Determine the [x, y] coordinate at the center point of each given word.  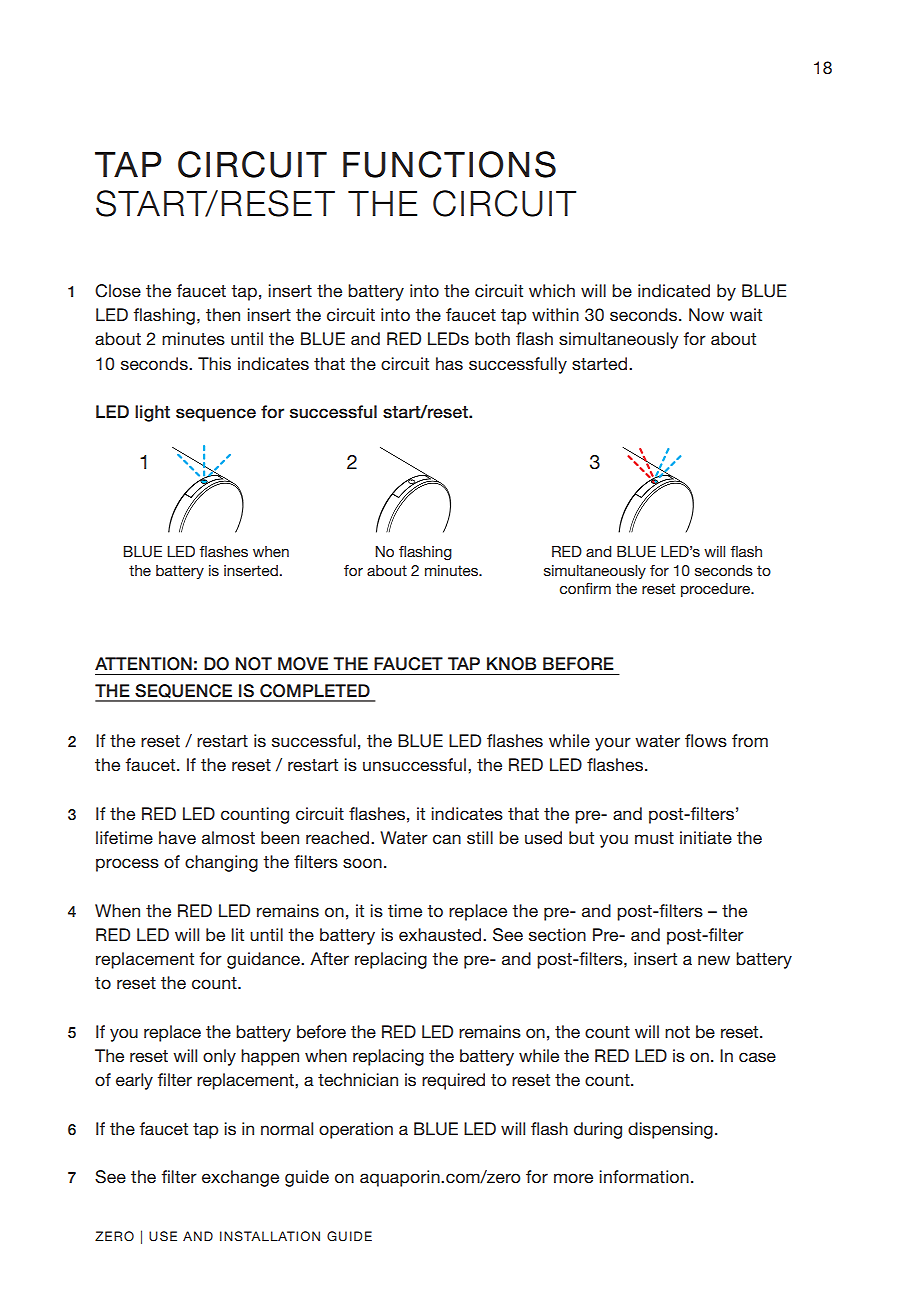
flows [706, 740]
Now [706, 314]
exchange [240, 1178]
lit [237, 934]
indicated [674, 290]
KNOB [511, 664]
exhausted [440, 934]
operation [356, 1130]
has [449, 363]
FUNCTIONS [449, 164]
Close [118, 291]
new [714, 960]
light [152, 413]
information [644, 1176]
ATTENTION [143, 664]
